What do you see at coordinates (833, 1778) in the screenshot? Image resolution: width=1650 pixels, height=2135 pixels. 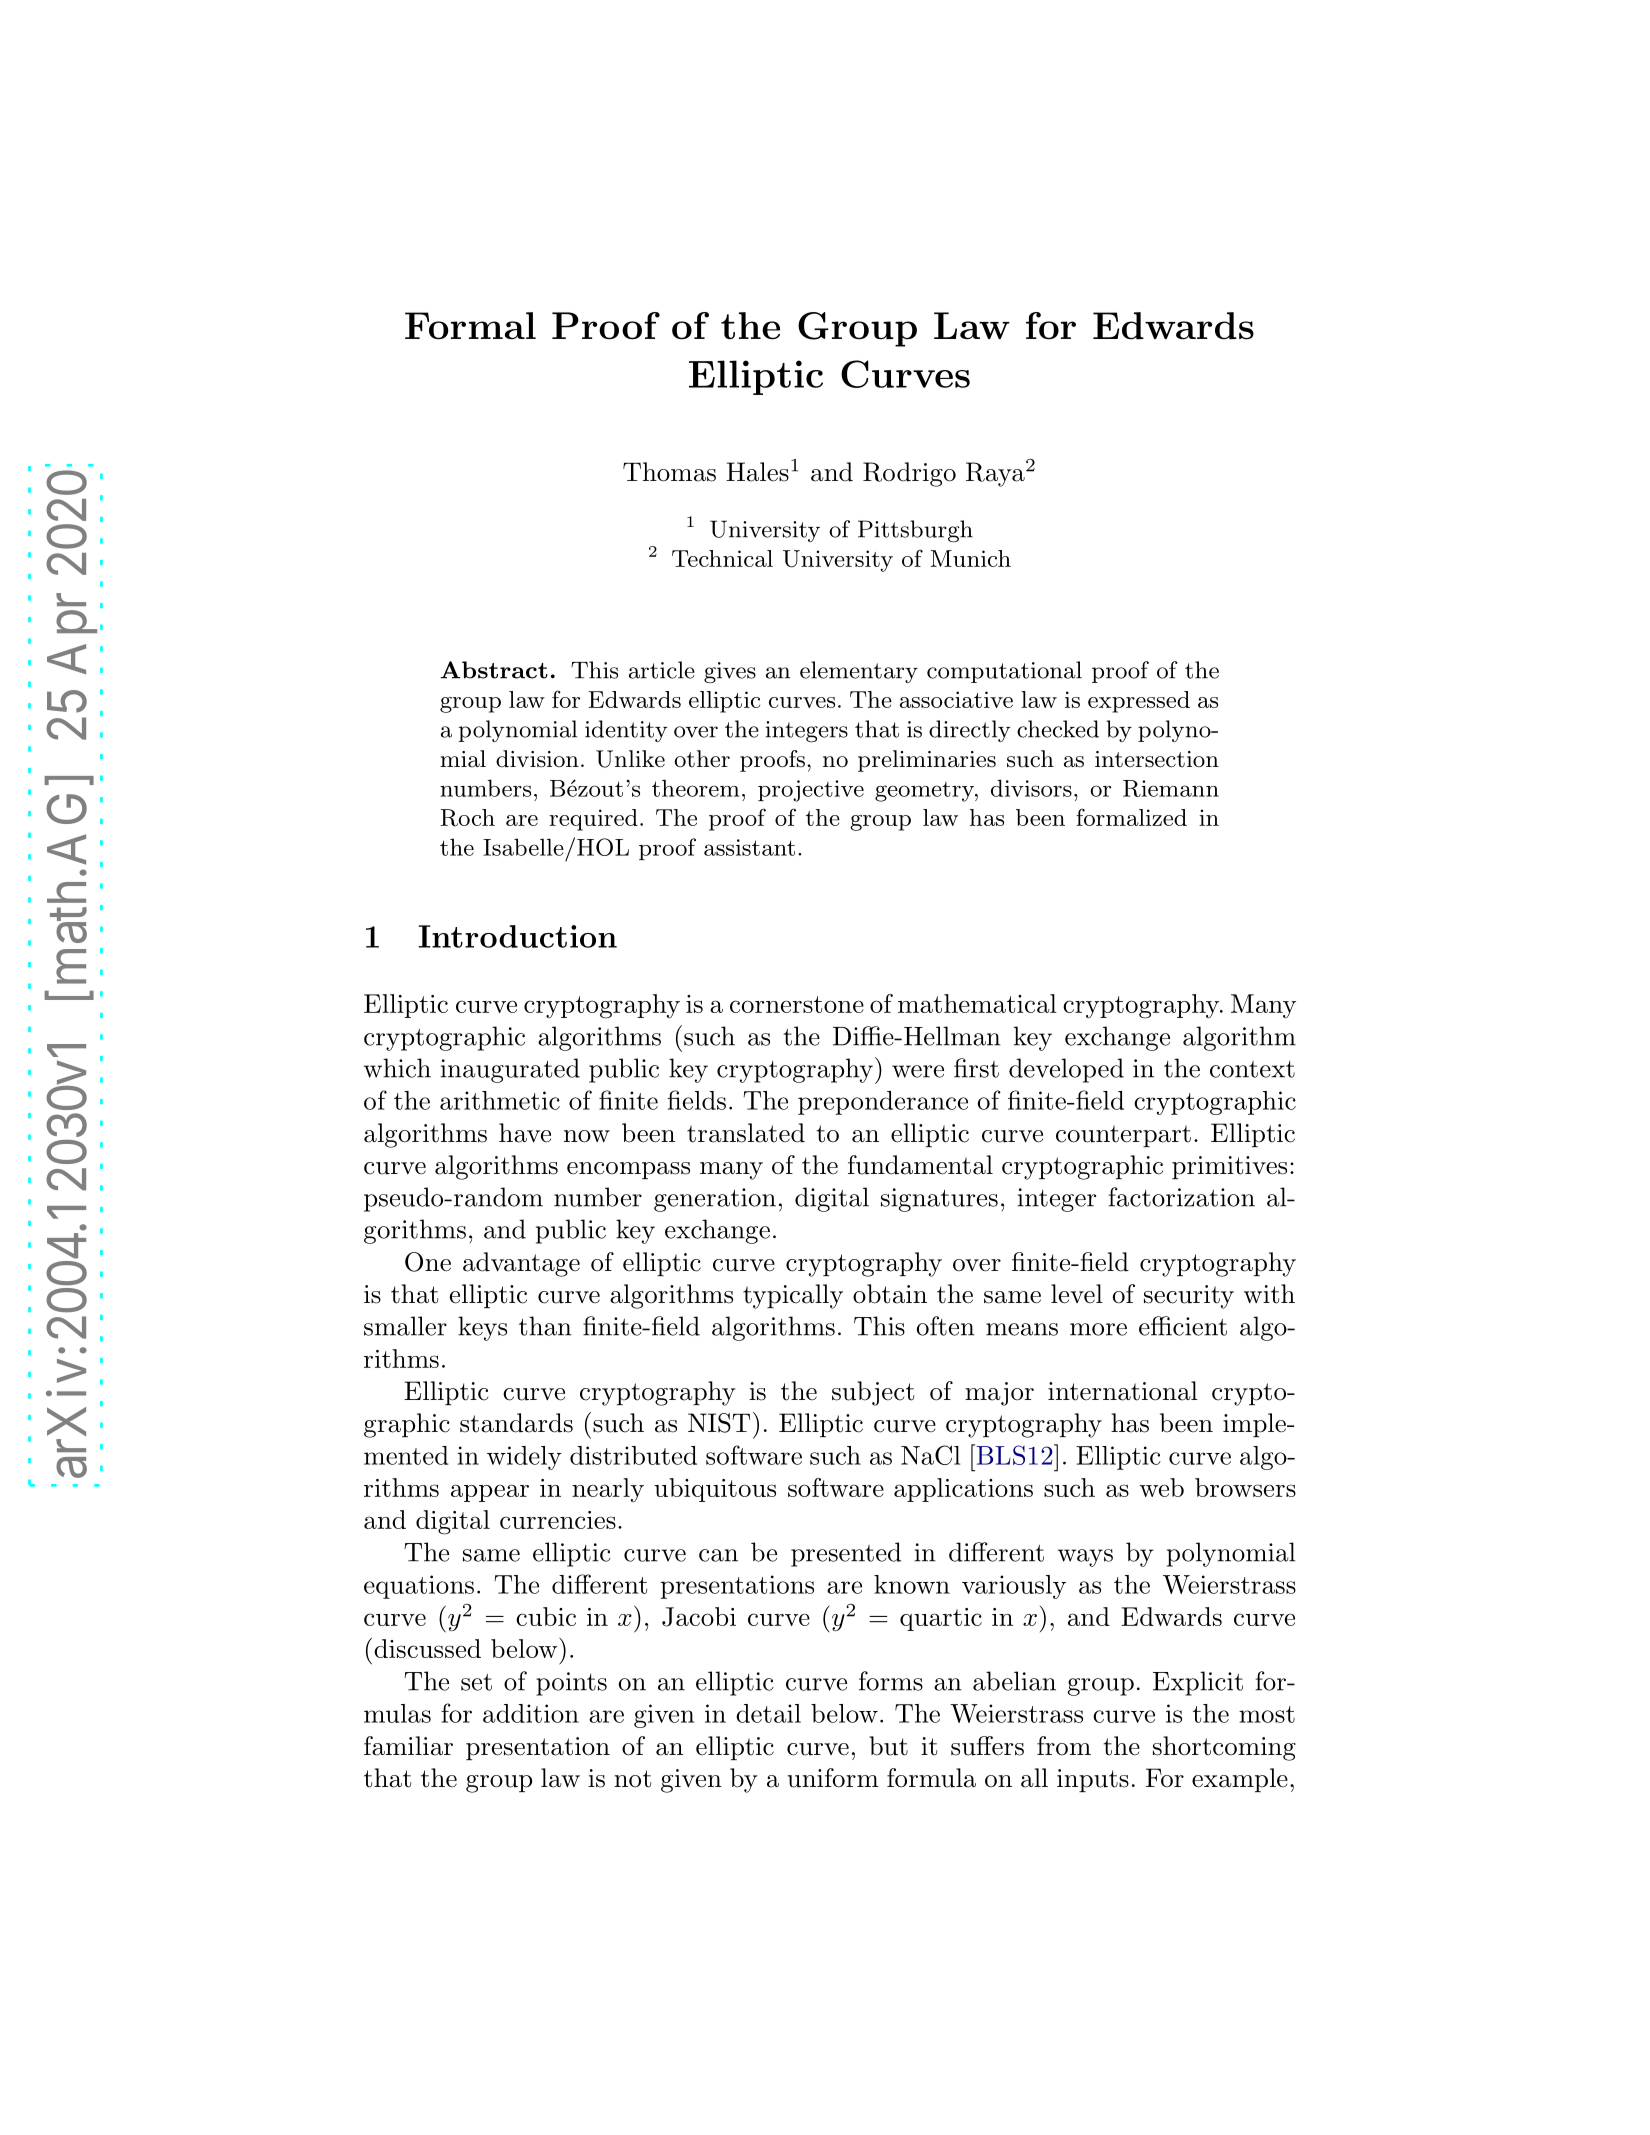 I see `uniform` at bounding box center [833, 1778].
